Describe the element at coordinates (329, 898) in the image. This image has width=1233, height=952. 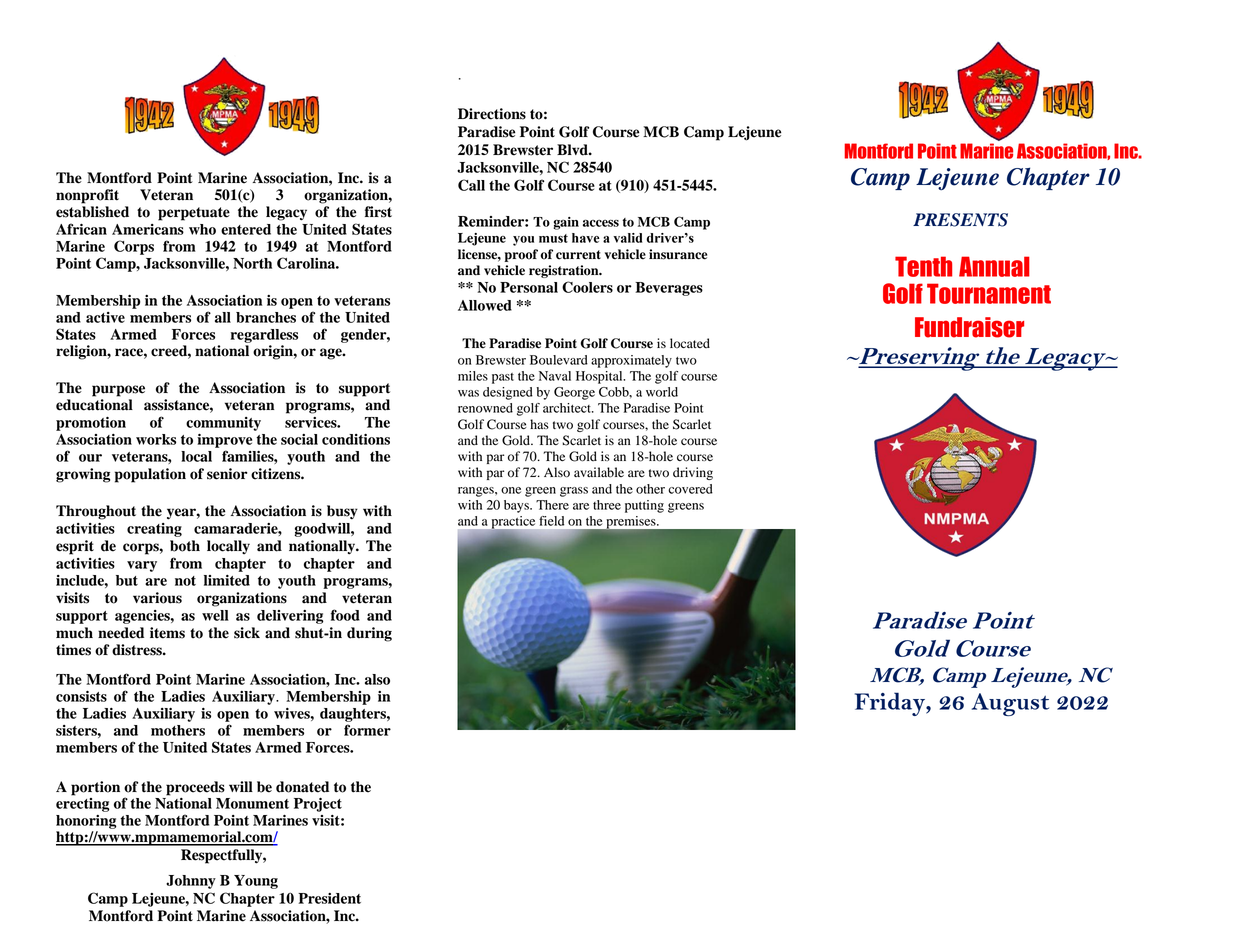
I see `President` at that location.
